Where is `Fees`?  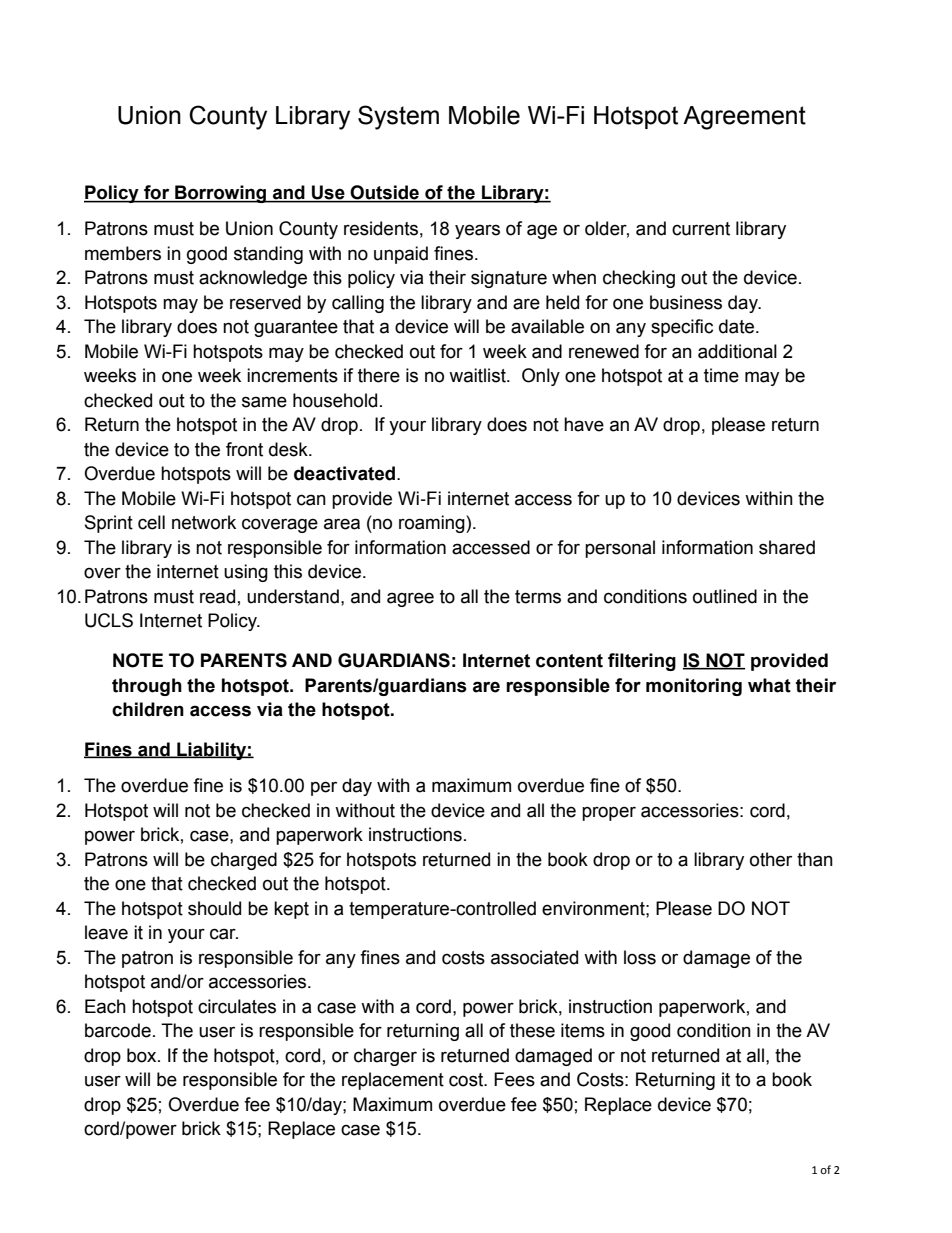
Fees is located at coordinates (514, 1079).
